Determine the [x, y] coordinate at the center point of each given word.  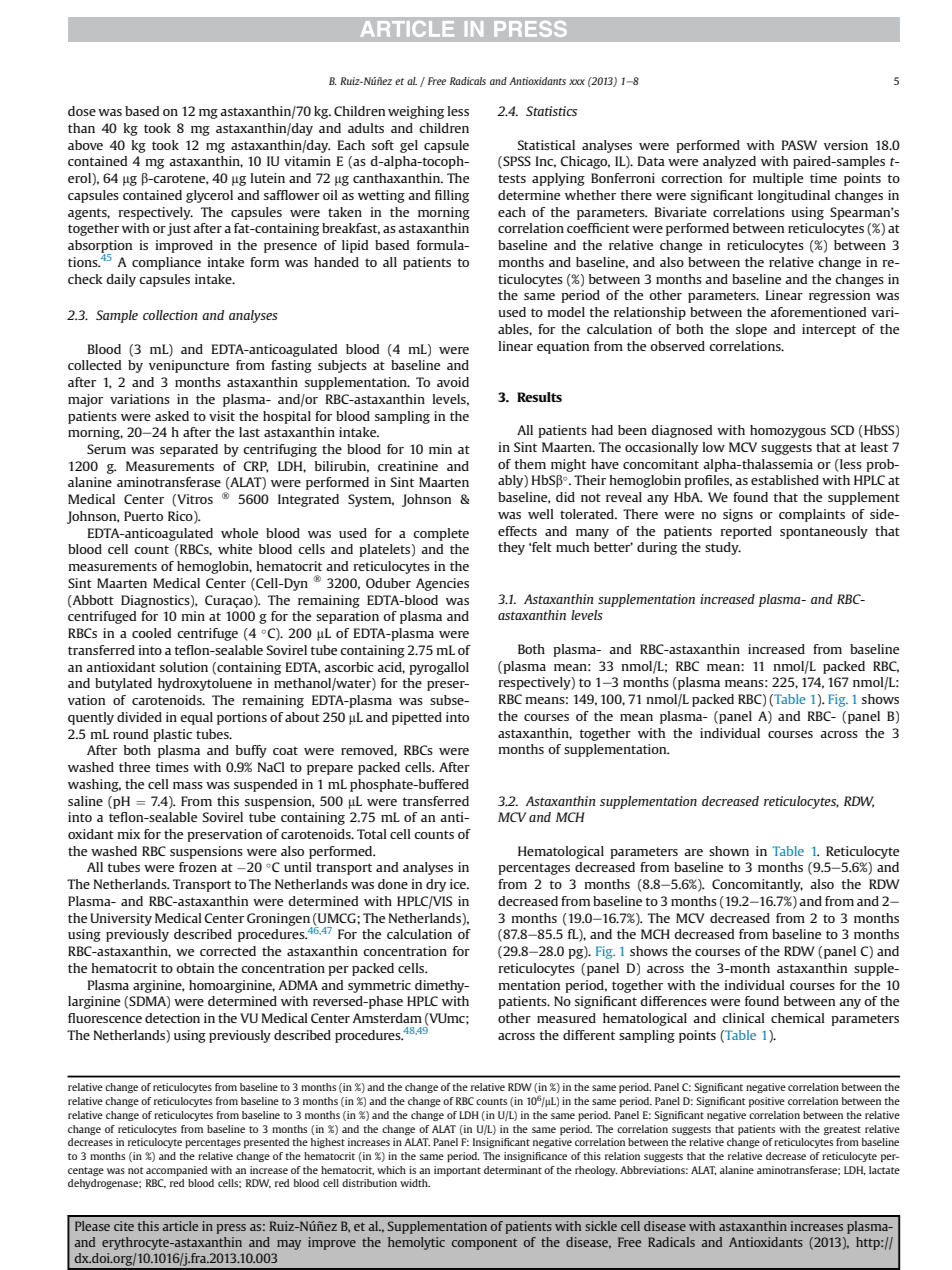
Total [372, 834]
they [511, 548]
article [180, 1226]
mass [188, 785]
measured [566, 1018]
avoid [453, 382]
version [846, 145]
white [235, 549]
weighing [416, 112]
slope [751, 330]
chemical [798, 1018]
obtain [195, 968]
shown [729, 851]
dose [82, 111]
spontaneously [824, 532]
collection [170, 315]
